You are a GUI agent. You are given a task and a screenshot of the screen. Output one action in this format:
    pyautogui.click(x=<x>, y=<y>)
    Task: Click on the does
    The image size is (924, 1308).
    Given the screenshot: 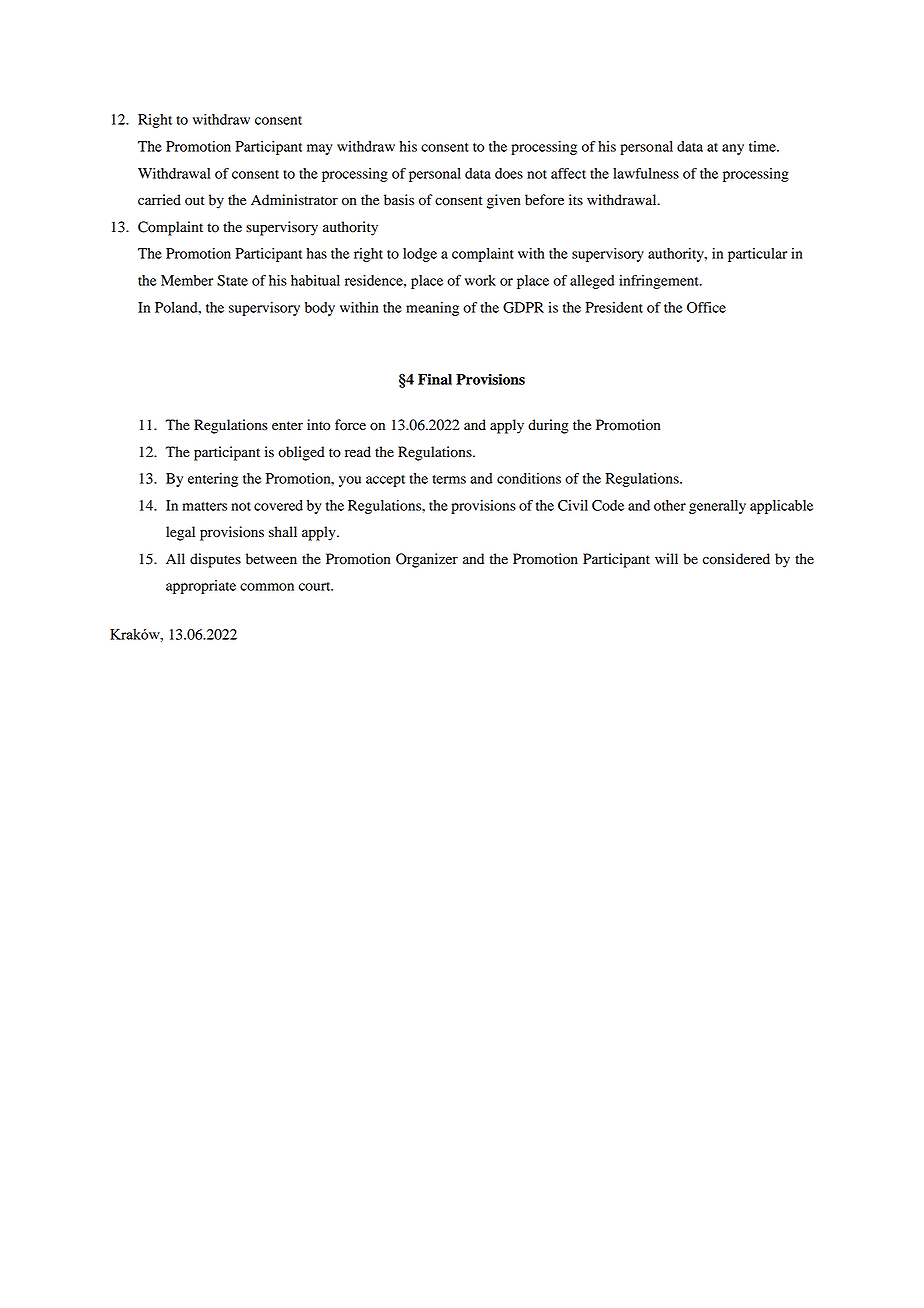 What is the action you would take?
    pyautogui.click(x=509, y=173)
